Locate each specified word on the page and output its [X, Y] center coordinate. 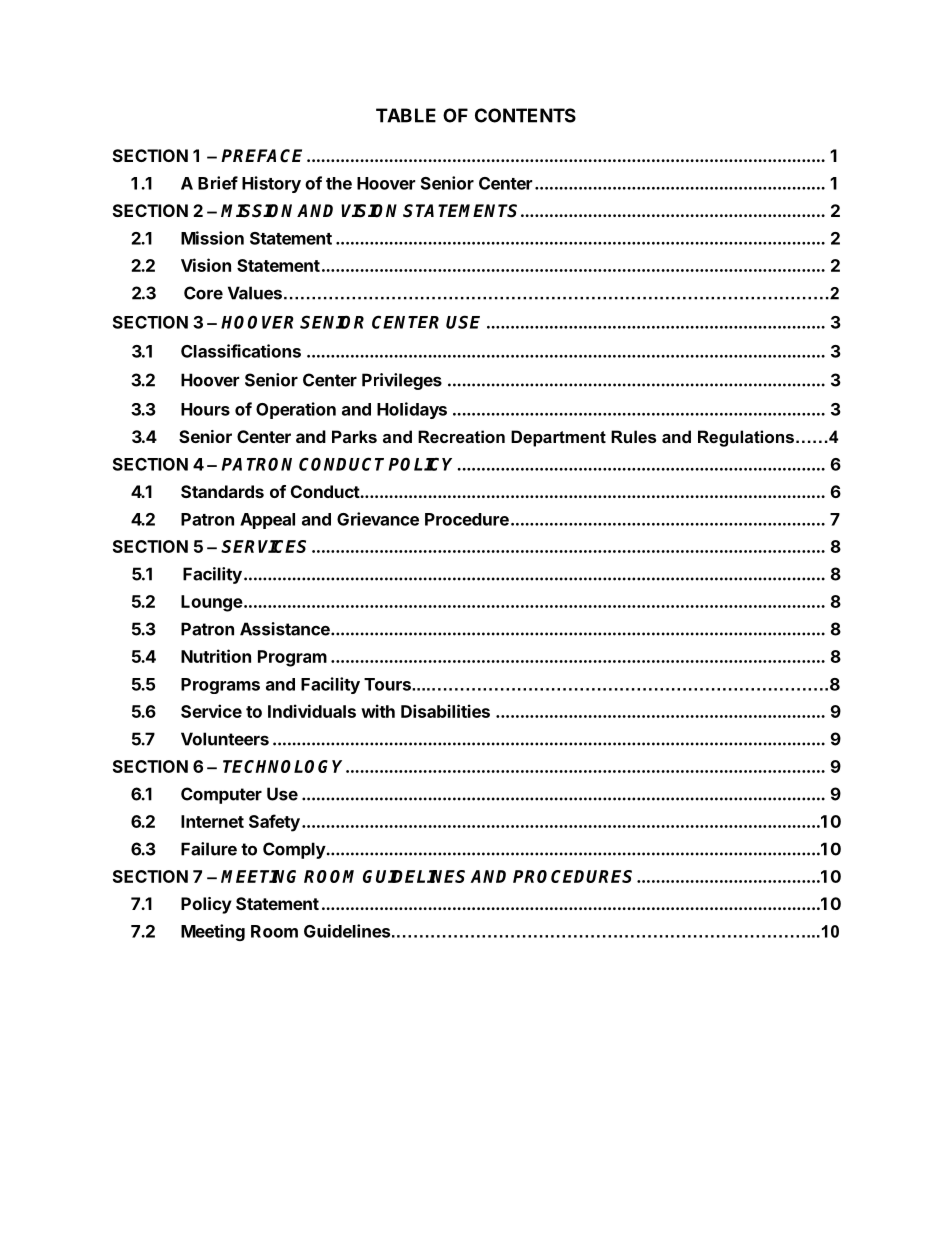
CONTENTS [525, 115]
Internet [212, 821]
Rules [633, 436]
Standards [222, 491]
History [271, 184]
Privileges [402, 381]
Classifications [241, 351]
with [378, 711]
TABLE [406, 115]
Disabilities [445, 711]
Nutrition [216, 656]
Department [558, 438]
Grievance [378, 519]
